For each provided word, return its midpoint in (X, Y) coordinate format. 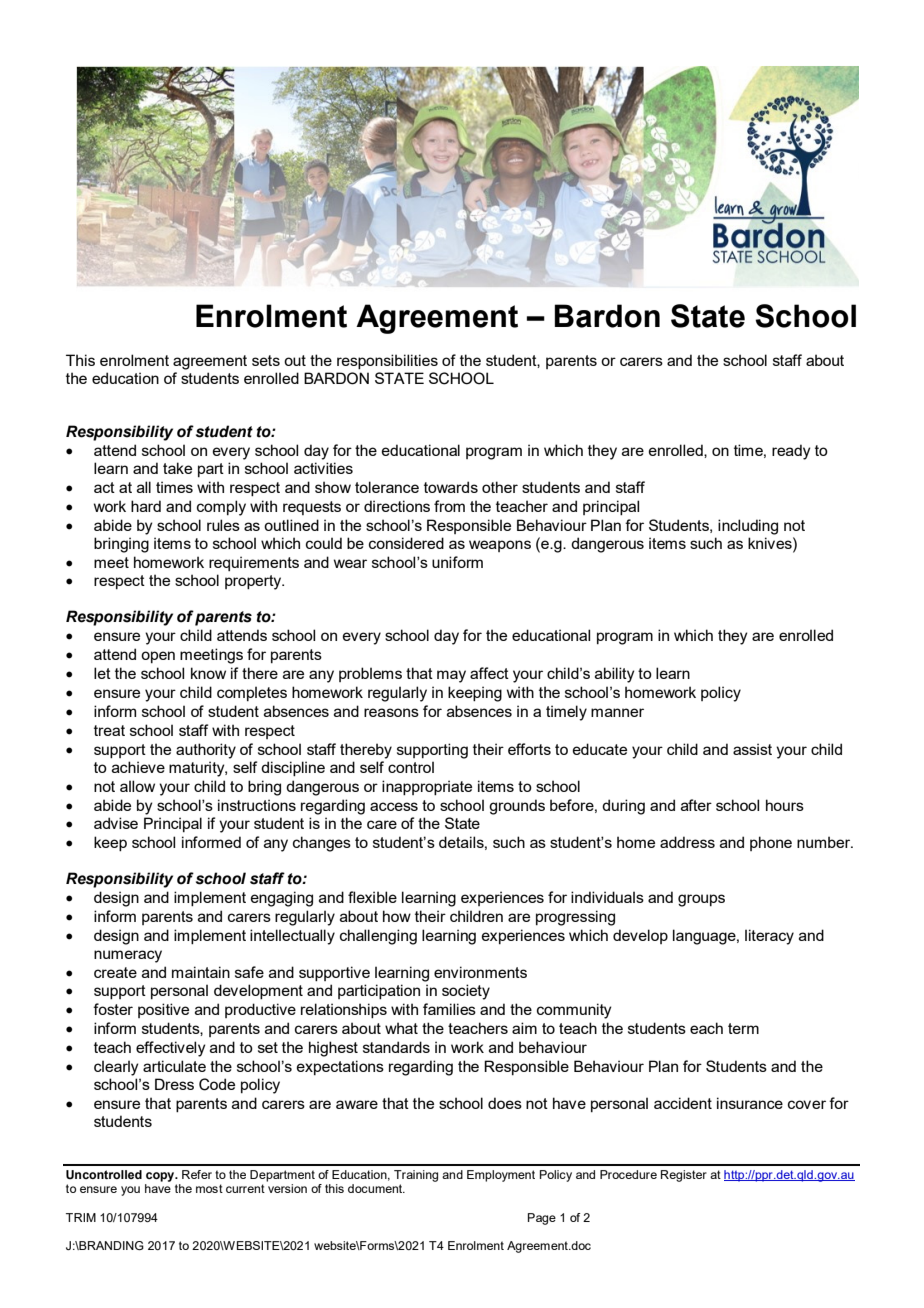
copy (161, 1177)
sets (266, 360)
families (449, 1009)
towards (451, 487)
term (743, 1028)
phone (771, 843)
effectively (171, 1049)
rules (223, 525)
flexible (372, 897)
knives (771, 543)
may (451, 676)
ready (791, 452)
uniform (457, 562)
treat (109, 730)
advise (116, 823)
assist (752, 749)
